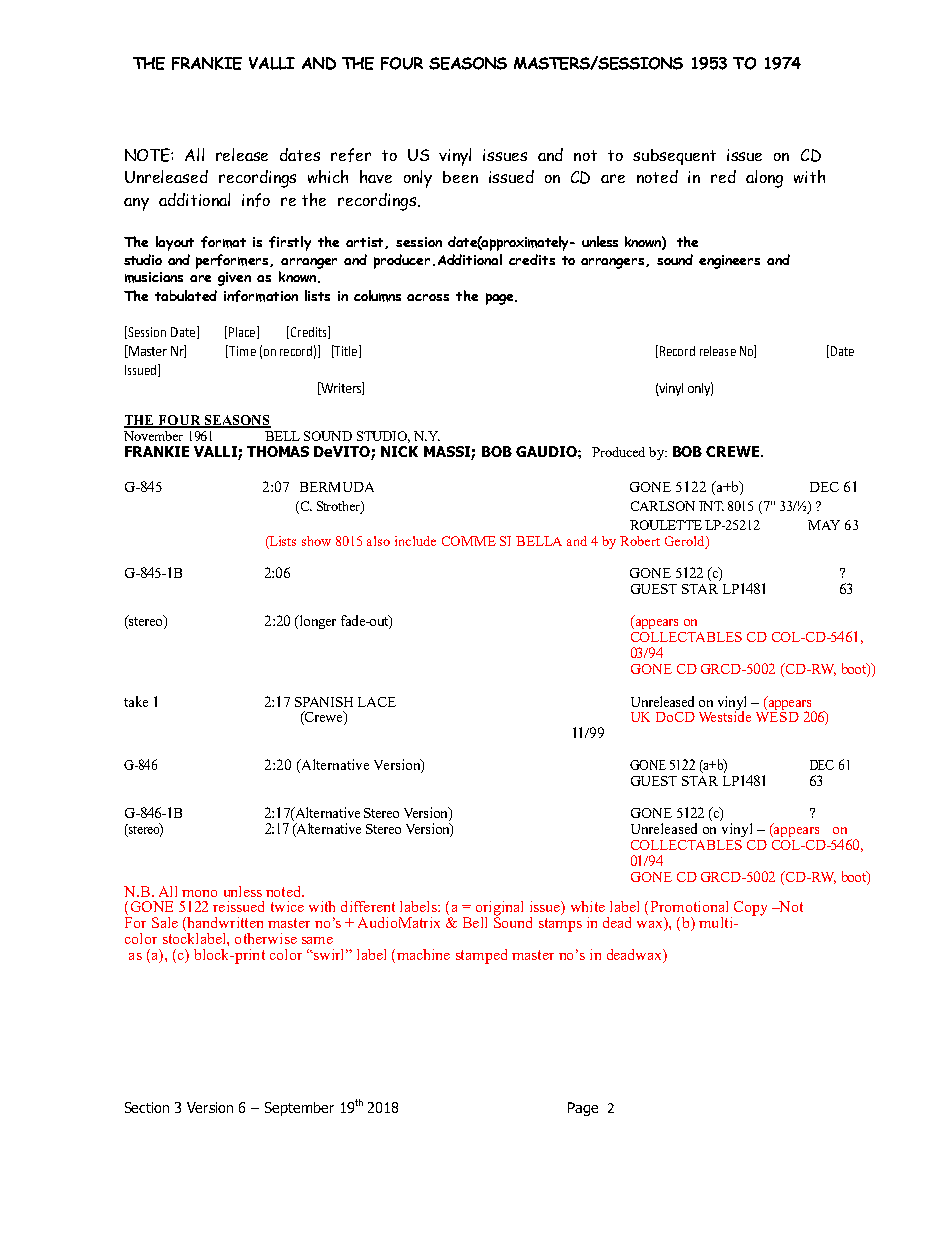 The height and width of the document is (1233, 952). I want to click on Section, so click(147, 1107).
